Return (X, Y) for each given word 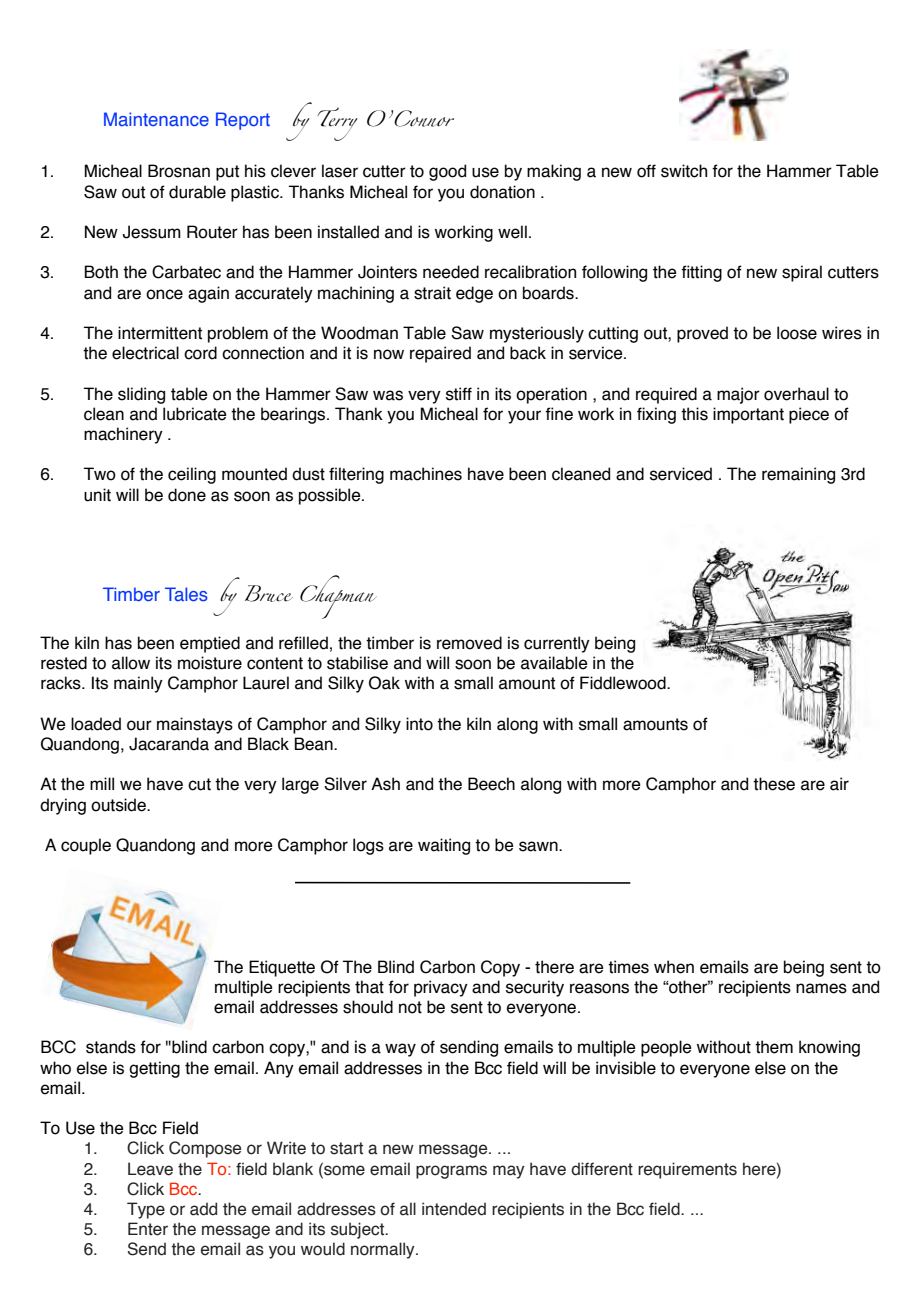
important (748, 415)
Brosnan (179, 171)
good (447, 172)
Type (146, 1210)
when (674, 967)
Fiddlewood (624, 683)
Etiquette (282, 968)
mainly (138, 684)
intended (454, 1209)
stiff (459, 394)
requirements (687, 1170)
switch (684, 171)
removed (469, 643)
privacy (441, 988)
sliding (141, 395)
